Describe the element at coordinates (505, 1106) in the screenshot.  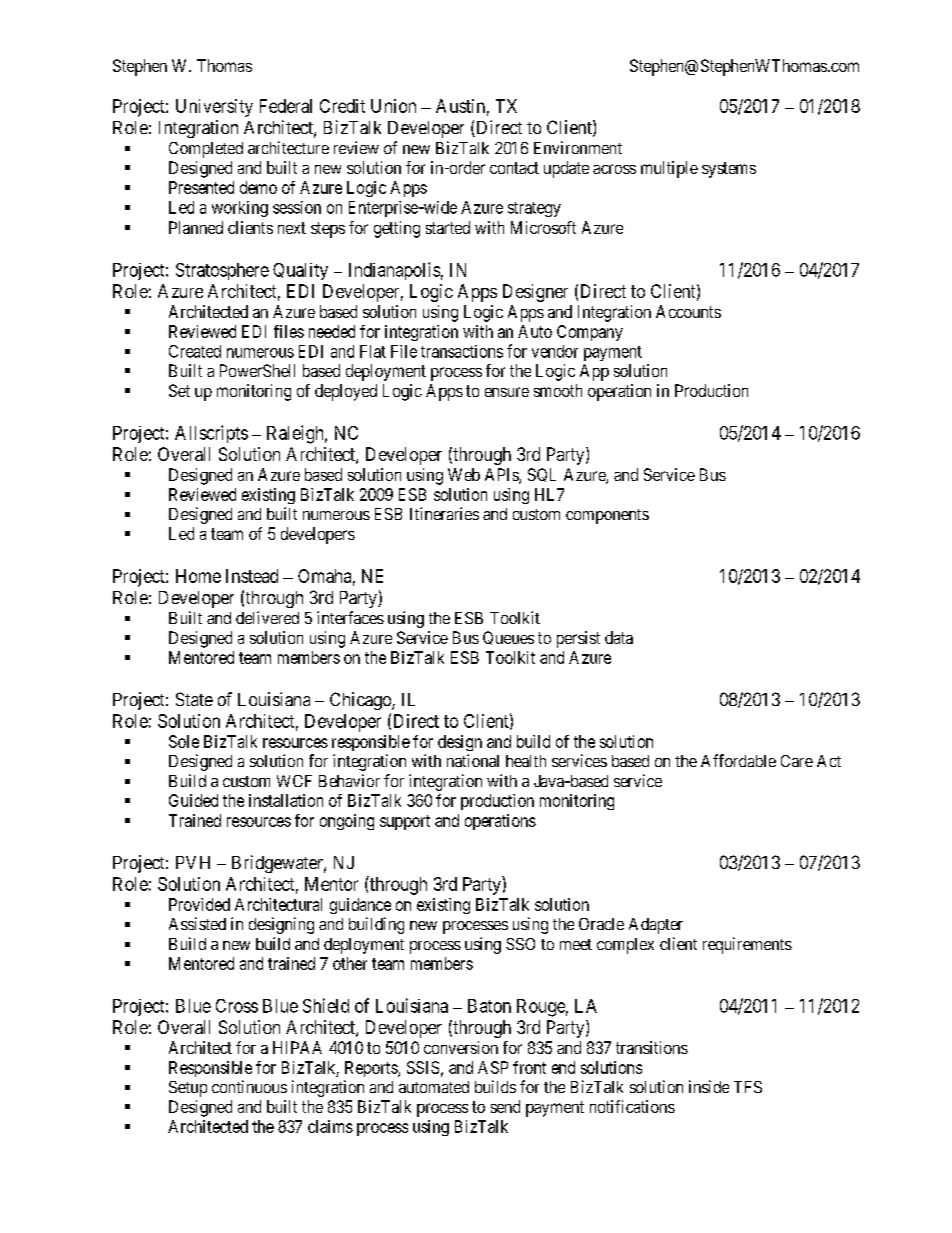
I see `send` at that location.
